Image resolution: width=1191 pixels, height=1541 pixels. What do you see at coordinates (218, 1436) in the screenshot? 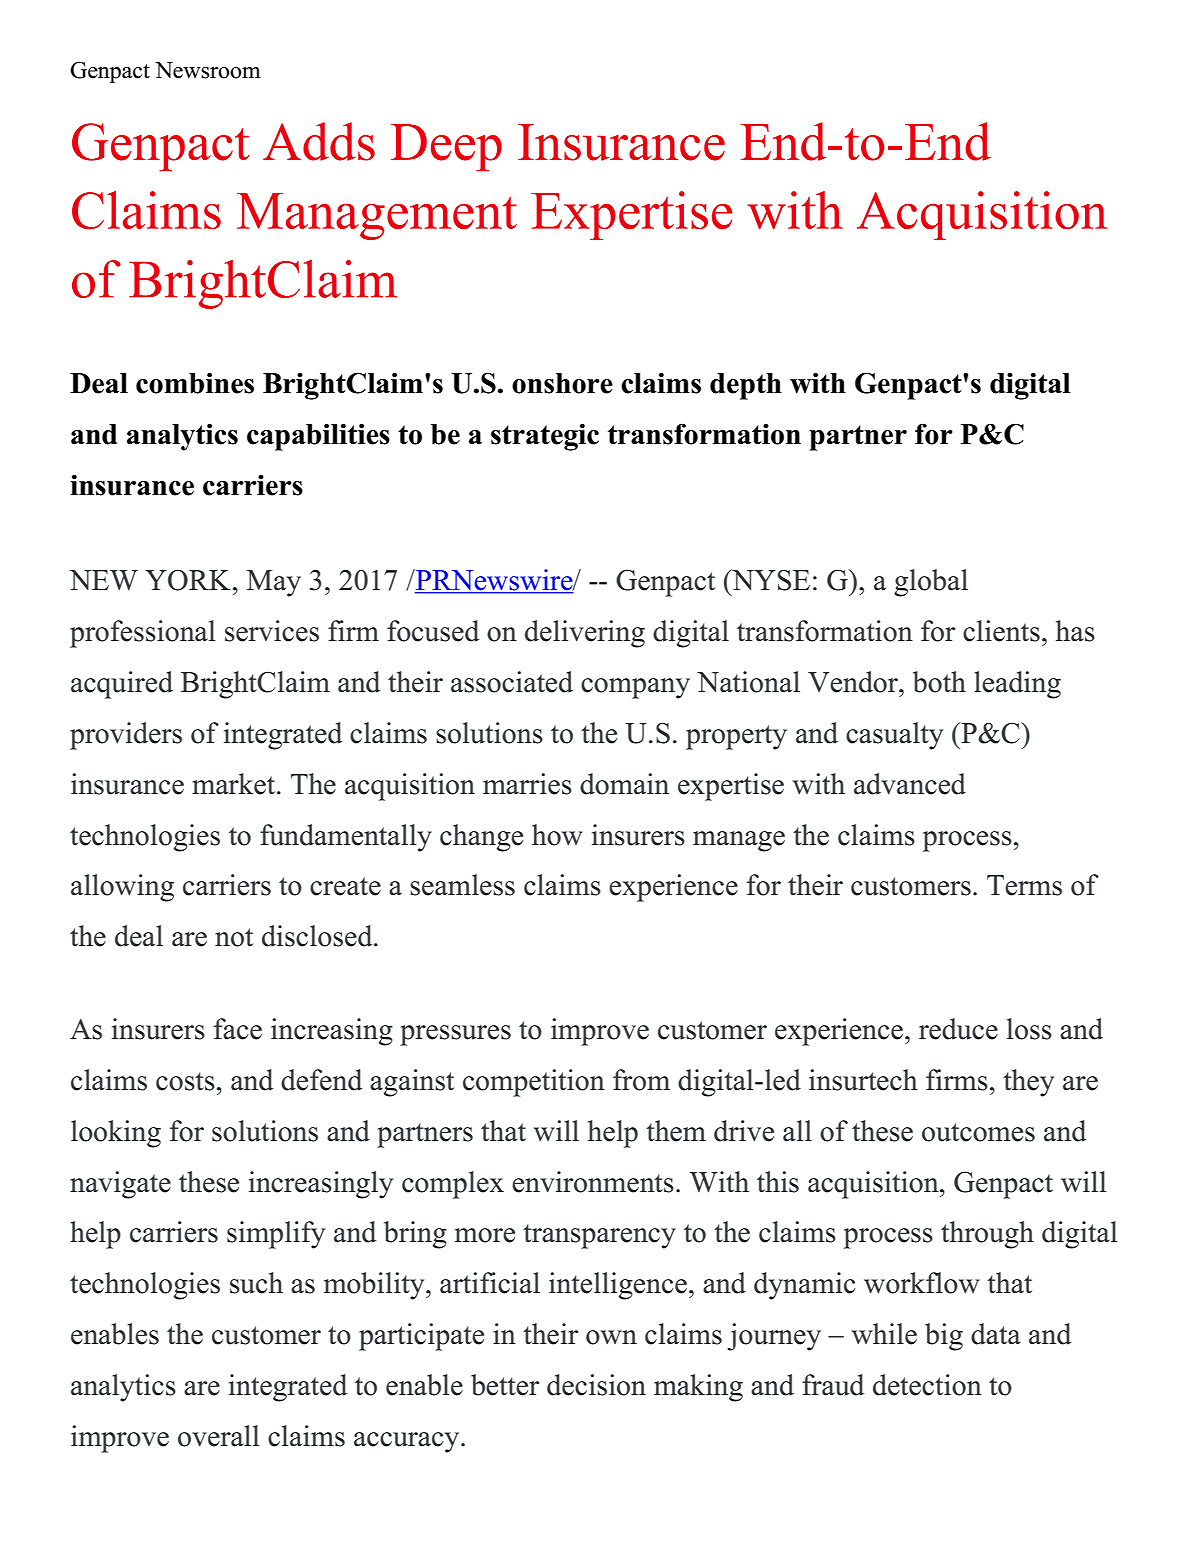
I see `overall` at bounding box center [218, 1436].
